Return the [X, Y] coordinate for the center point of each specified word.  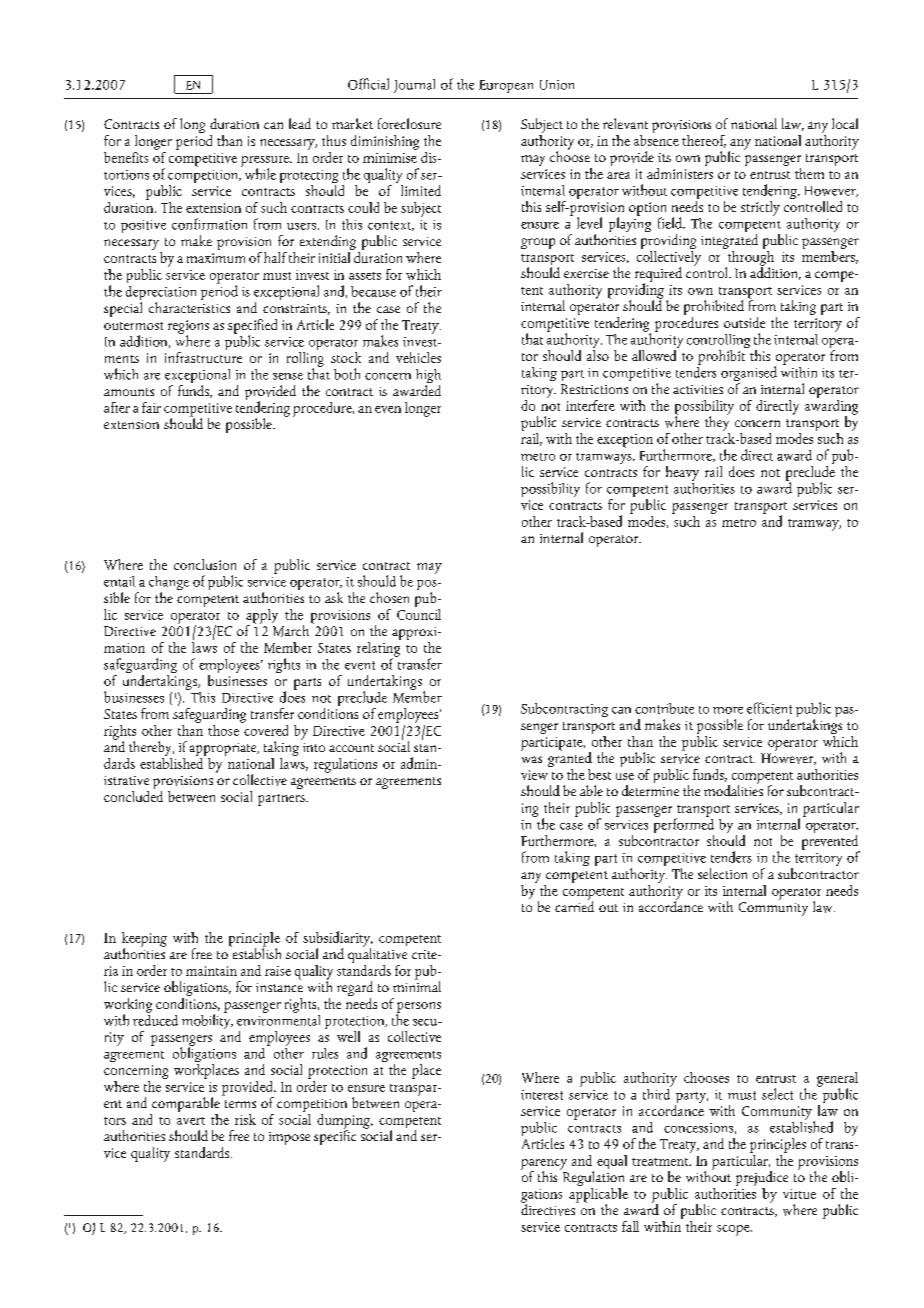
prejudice [762, 1180]
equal [612, 1162]
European [506, 86]
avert [191, 1121]
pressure [266, 162]
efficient [769, 708]
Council [419, 613]
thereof [704, 141]
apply [262, 617]
